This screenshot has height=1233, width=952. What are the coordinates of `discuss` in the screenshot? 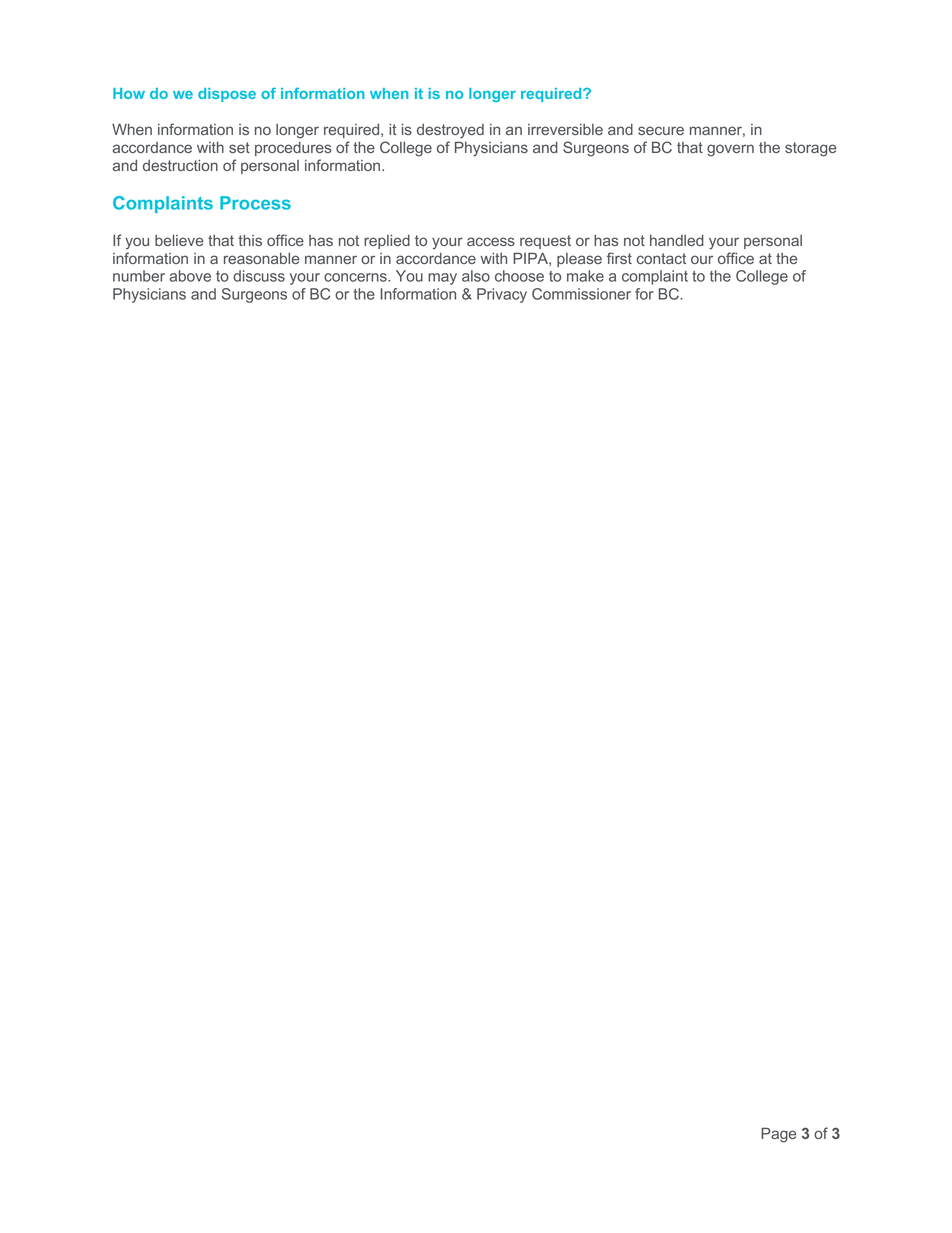 It's located at (259, 276).
